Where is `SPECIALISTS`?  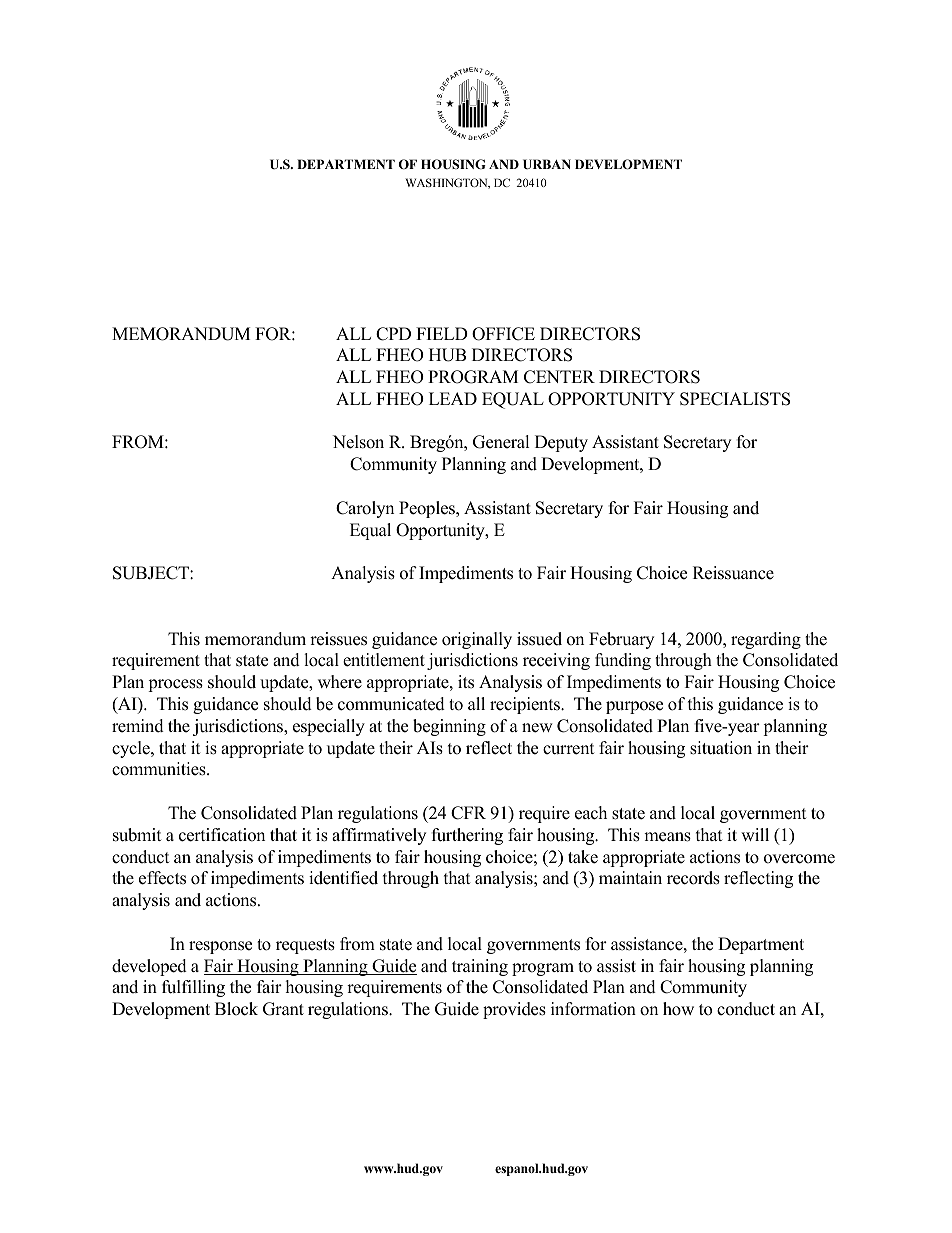 SPECIALISTS is located at coordinates (735, 399).
